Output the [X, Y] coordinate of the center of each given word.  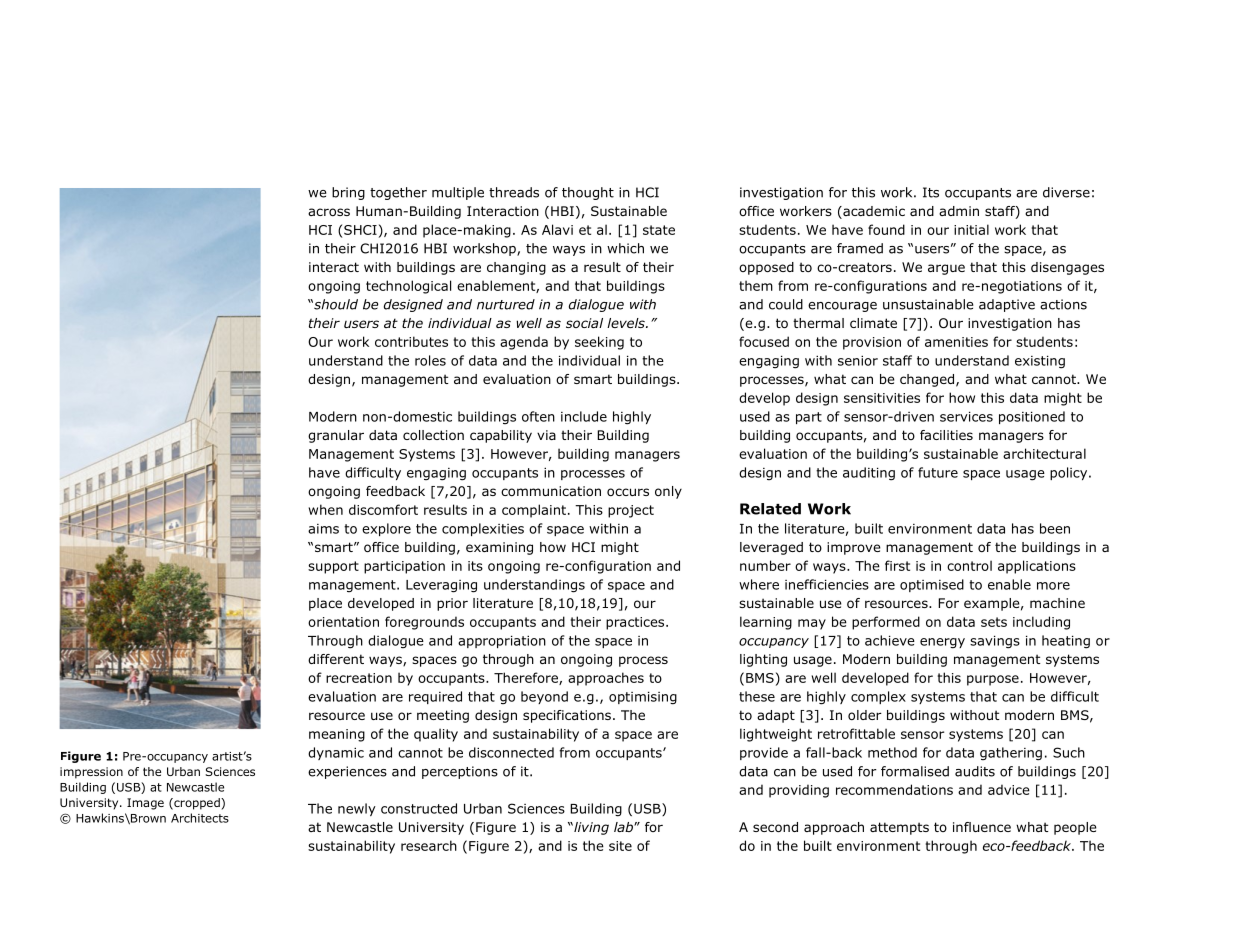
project [631, 511]
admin [959, 211]
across [329, 212]
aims [323, 529]
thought [588, 193]
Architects [200, 818]
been [1055, 528]
